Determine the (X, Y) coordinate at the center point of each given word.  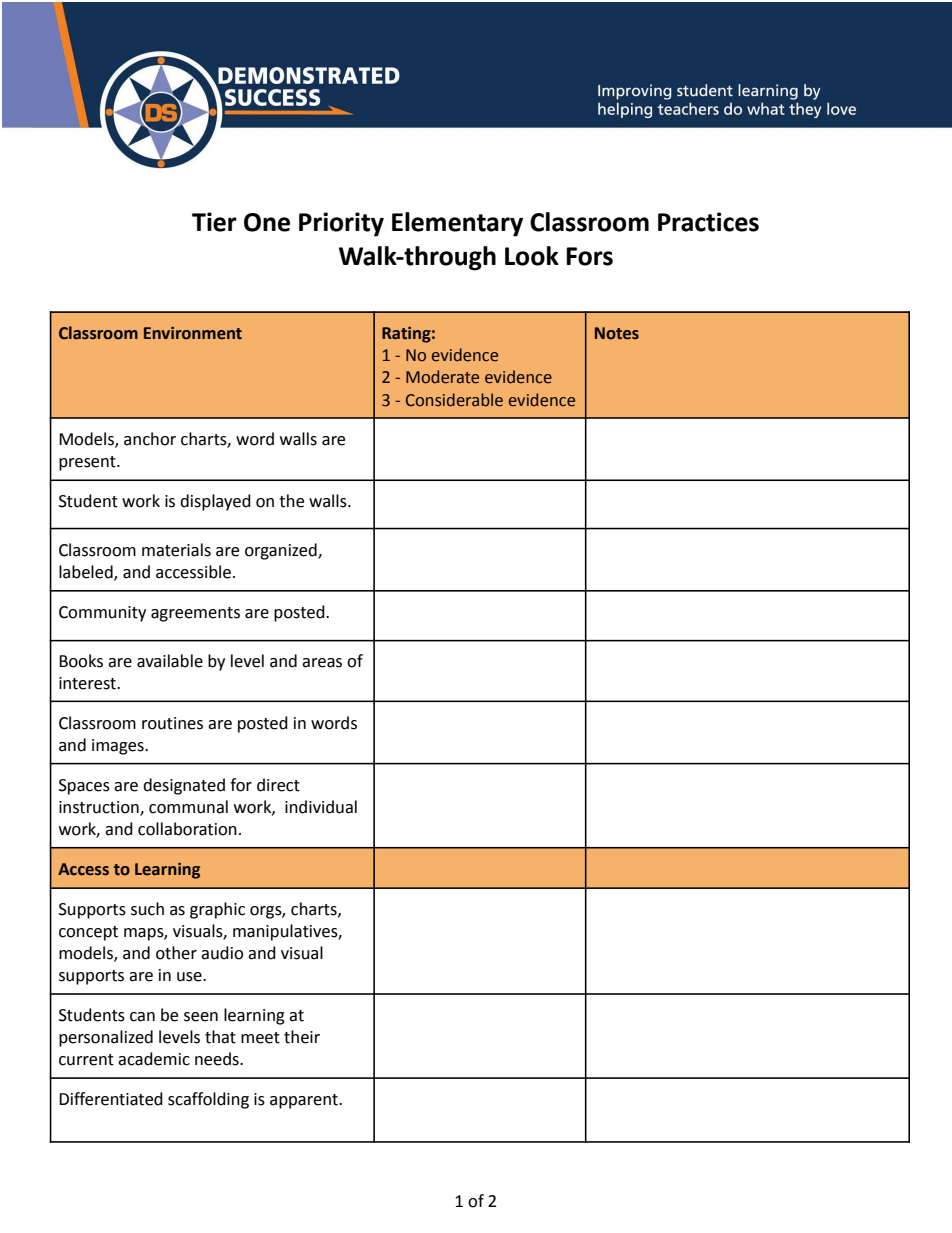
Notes (617, 333)
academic (154, 1059)
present (88, 463)
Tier (214, 222)
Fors (589, 256)
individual (321, 807)
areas (322, 663)
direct (278, 785)
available (170, 661)
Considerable (454, 400)
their (302, 1037)
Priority (341, 224)
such (147, 909)
